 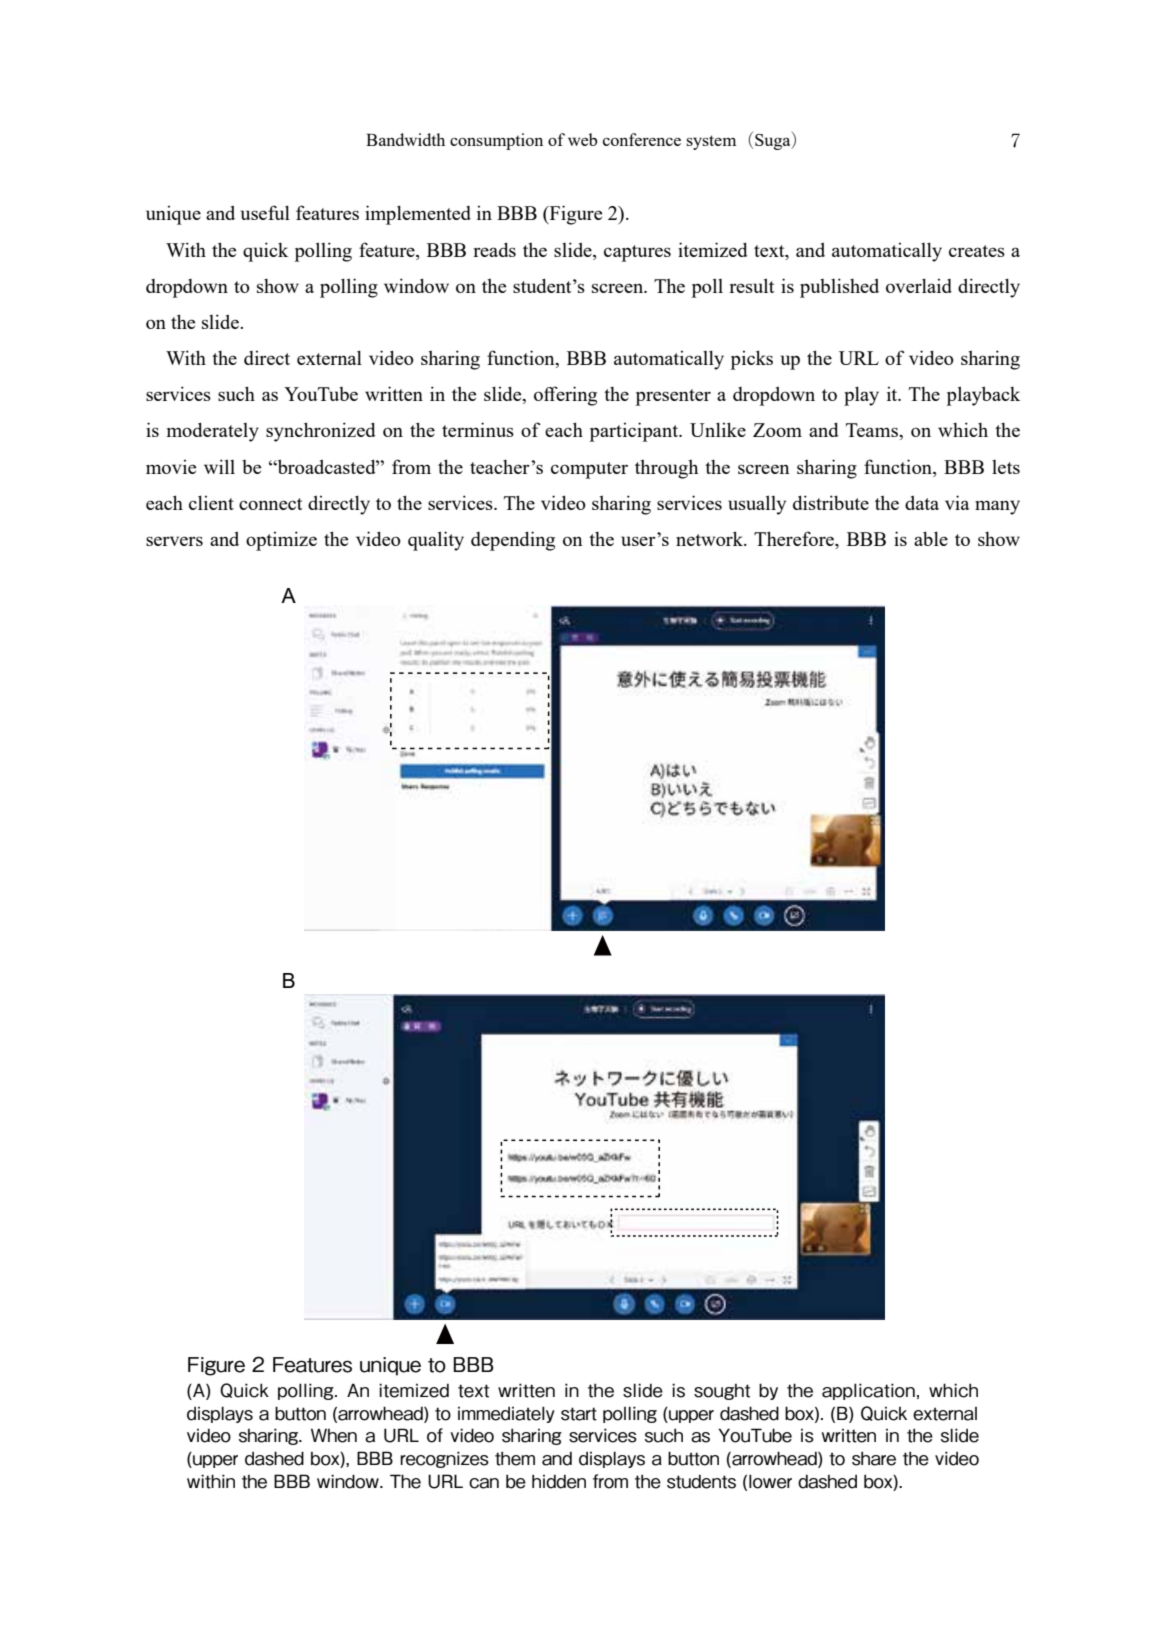 I want to click on optimize, so click(x=281, y=541).
